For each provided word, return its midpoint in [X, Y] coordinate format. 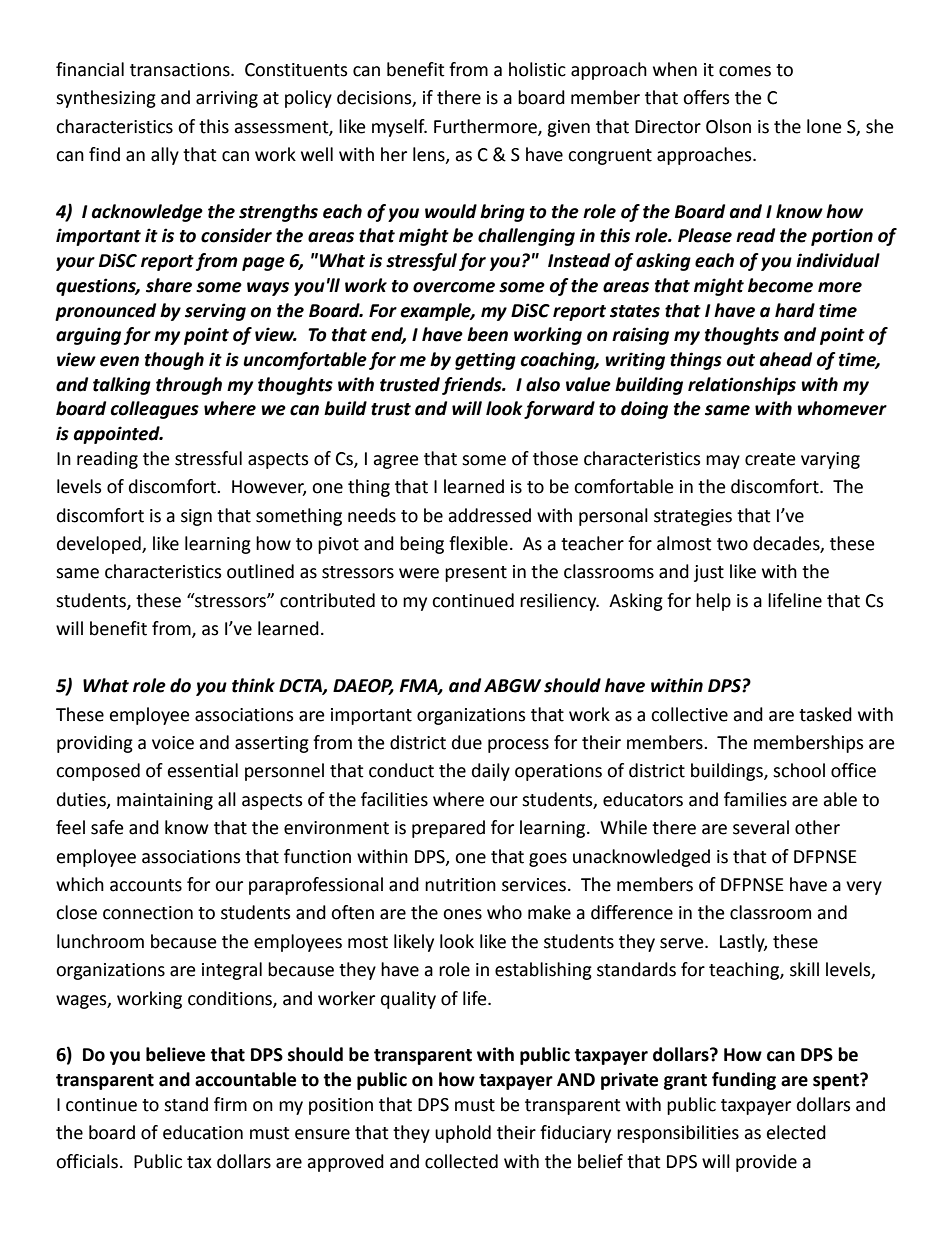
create [770, 459]
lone [824, 126]
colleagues [154, 410]
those [555, 458]
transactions [181, 70]
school [799, 770]
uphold [463, 1134]
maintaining [165, 801]
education [203, 1132]
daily [491, 772]
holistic [537, 69]
